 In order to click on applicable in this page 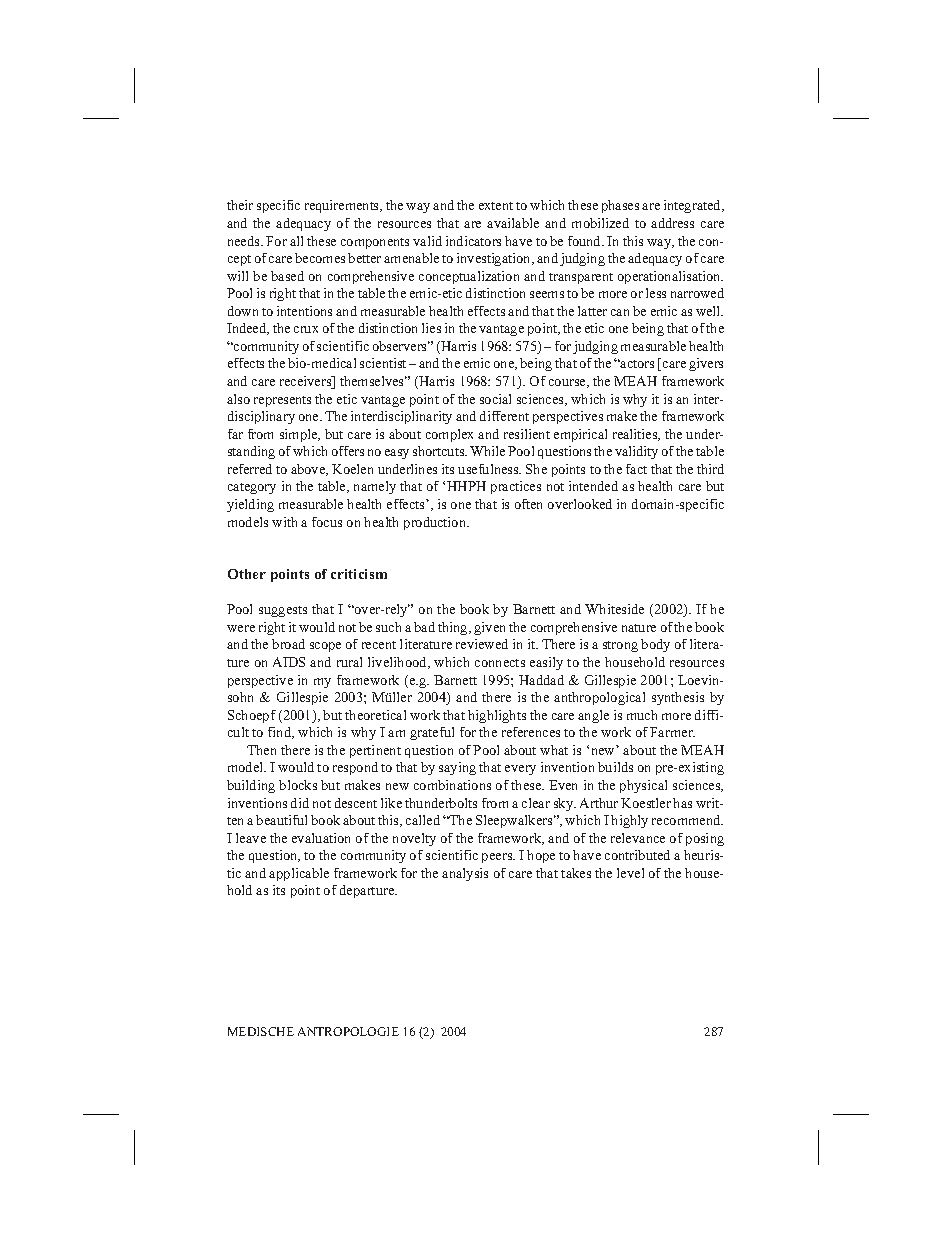, I will do `click(299, 874)`.
